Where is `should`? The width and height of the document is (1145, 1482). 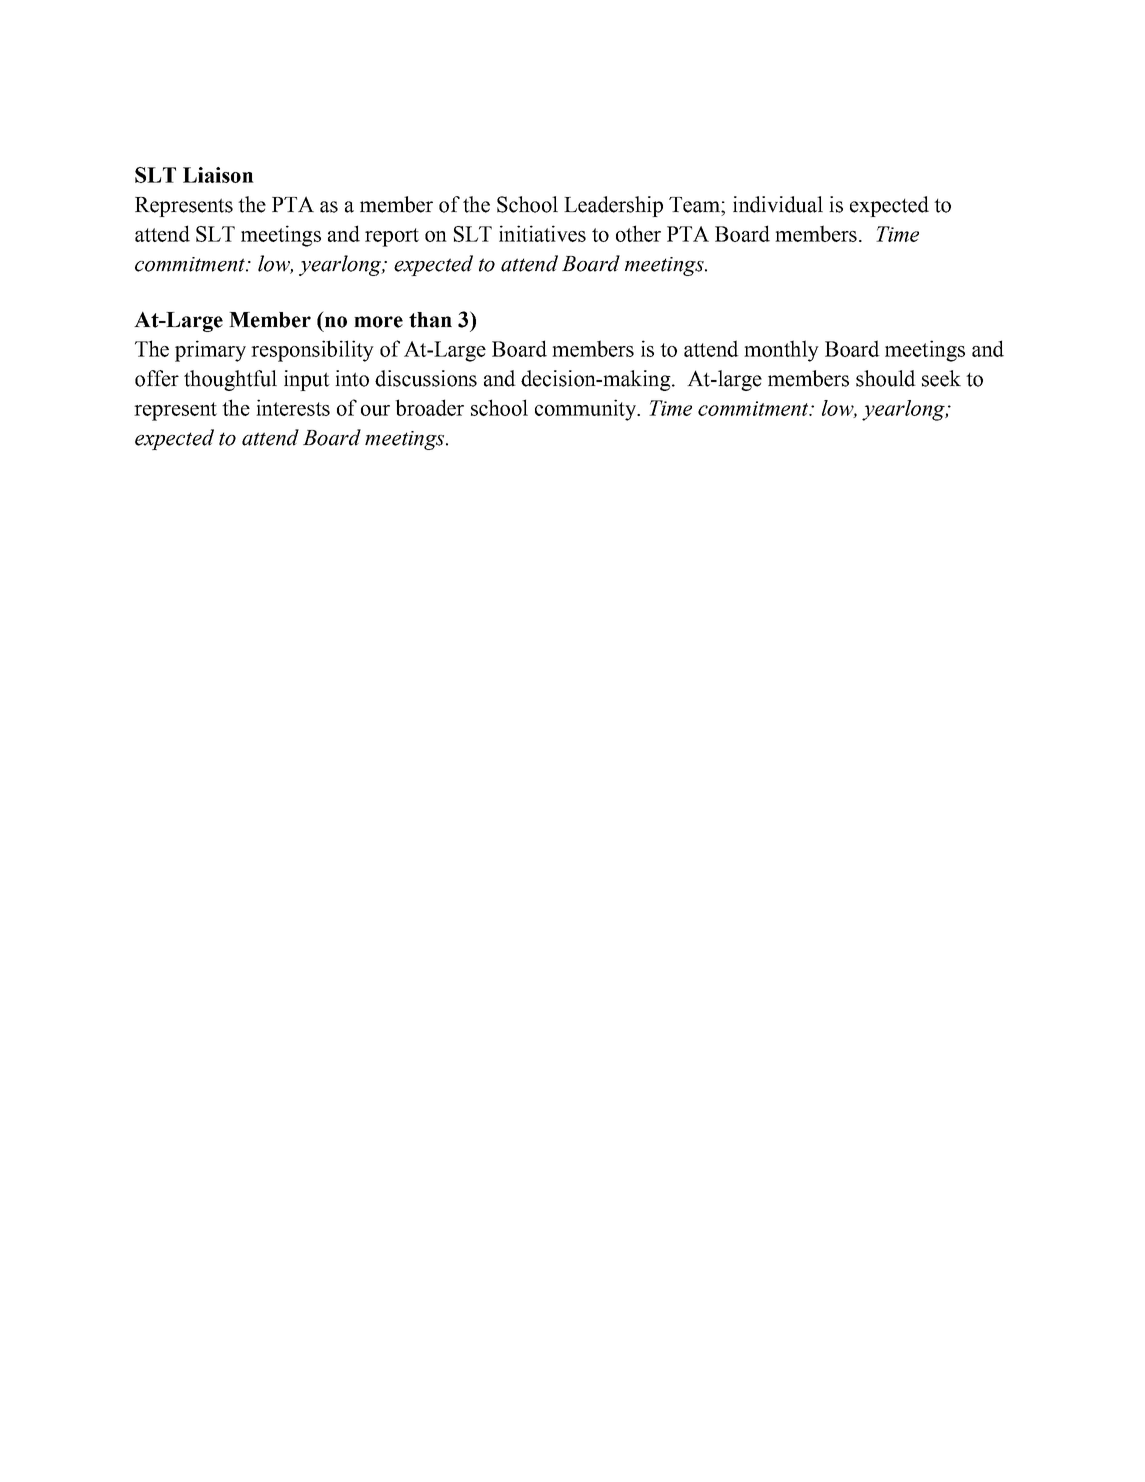 should is located at coordinates (886, 378).
